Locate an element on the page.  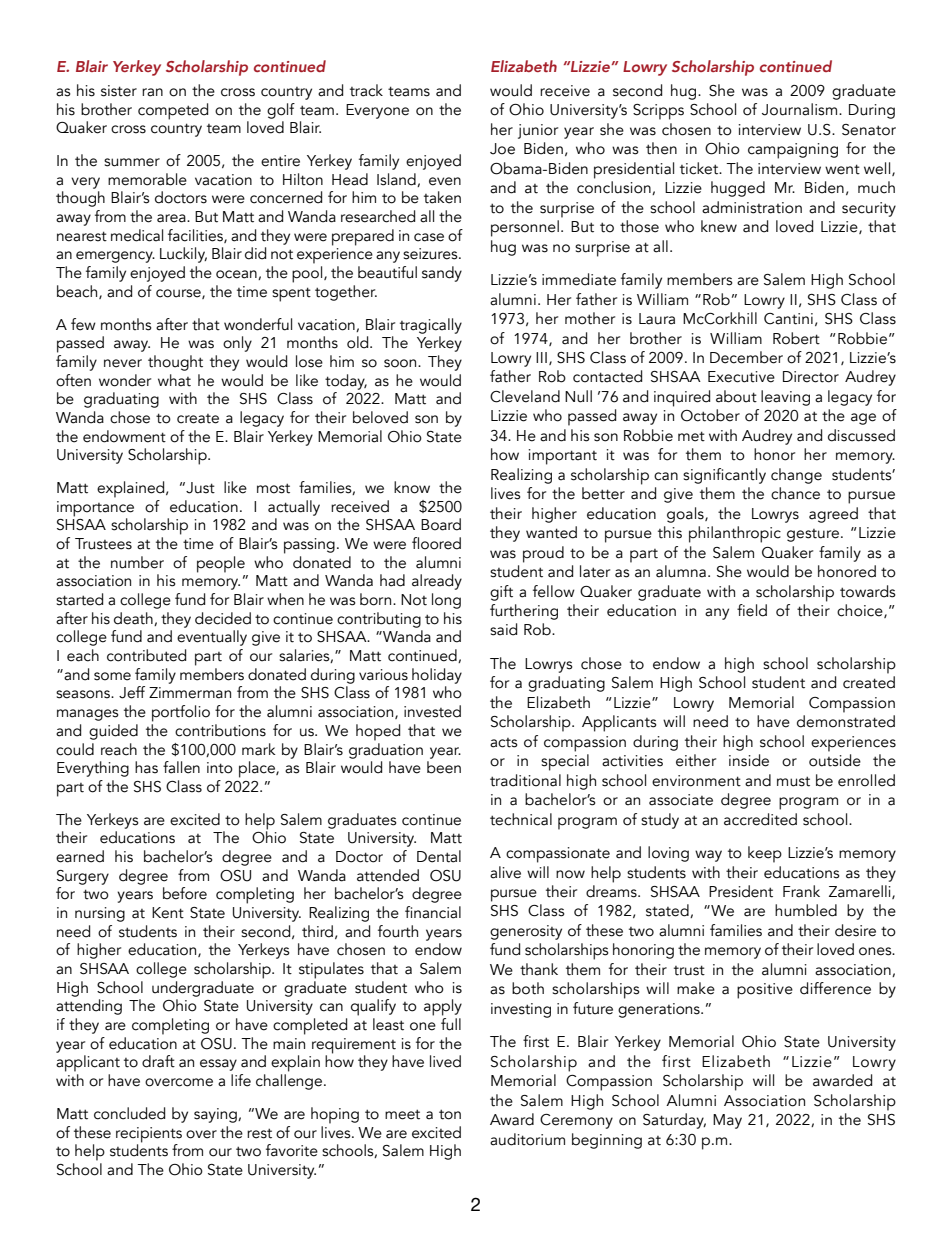
auditorium is located at coordinates (527, 1139).
